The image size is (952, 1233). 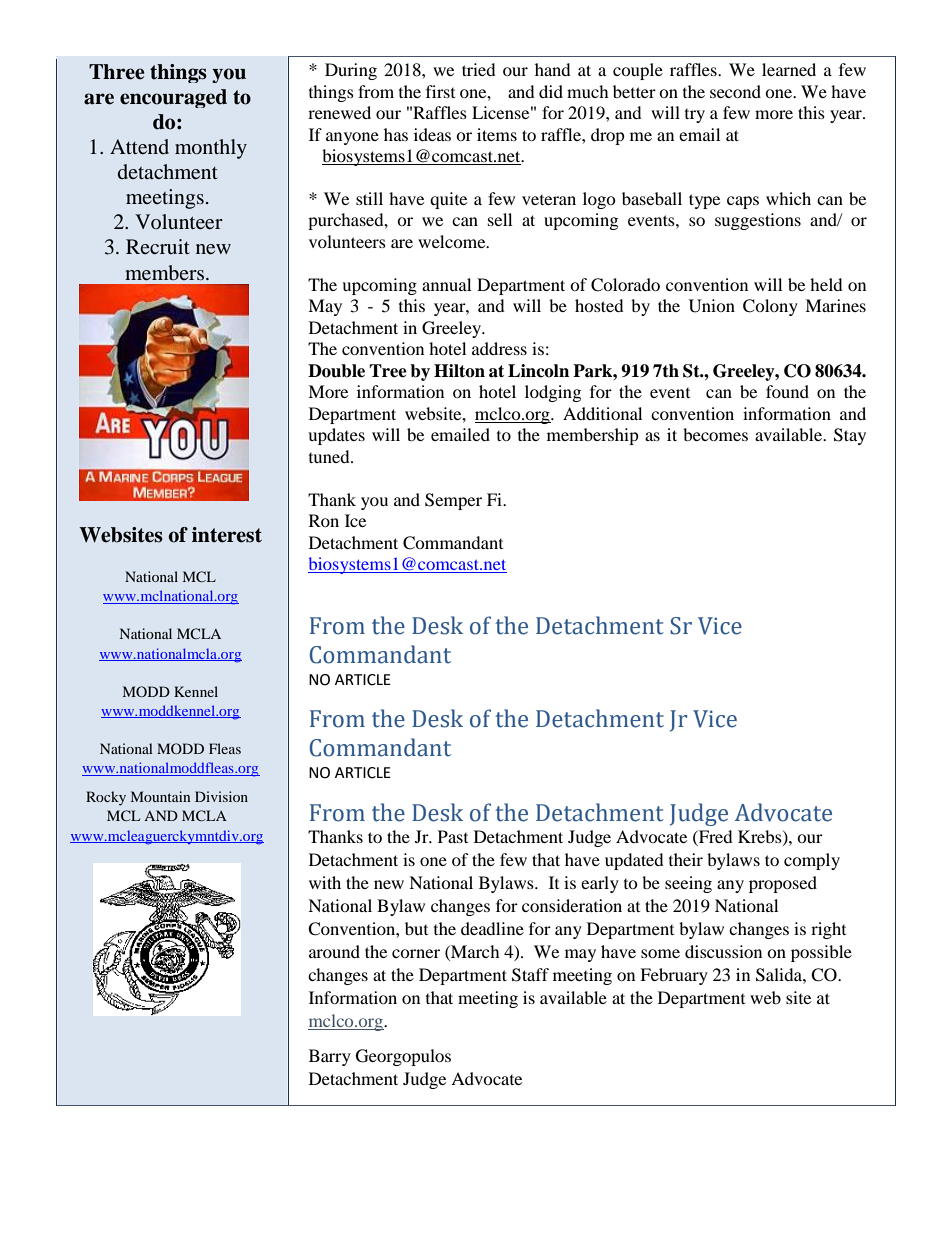 I want to click on Colony, so click(x=770, y=307).
